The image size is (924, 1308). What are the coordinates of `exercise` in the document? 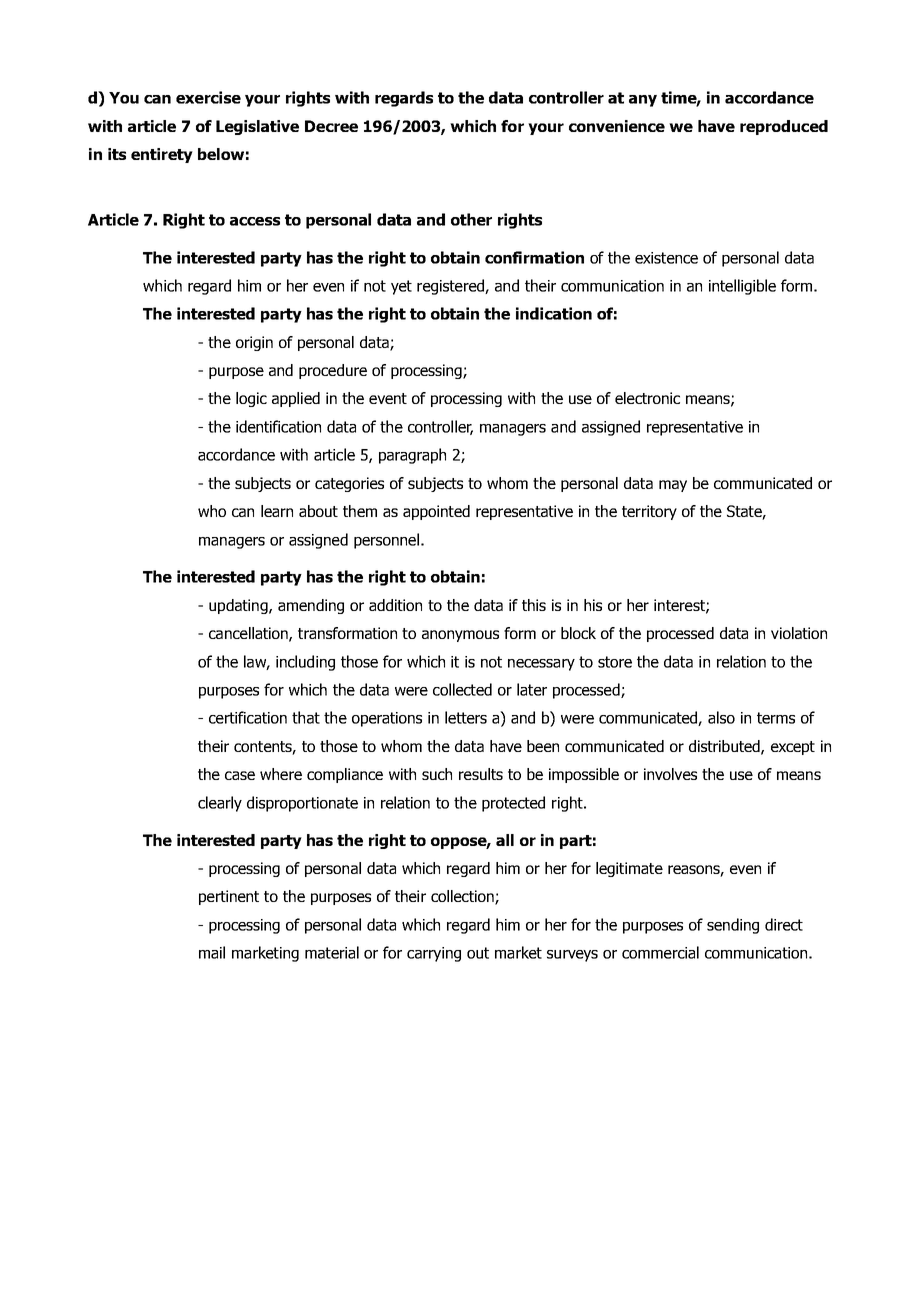 It's located at (208, 97).
